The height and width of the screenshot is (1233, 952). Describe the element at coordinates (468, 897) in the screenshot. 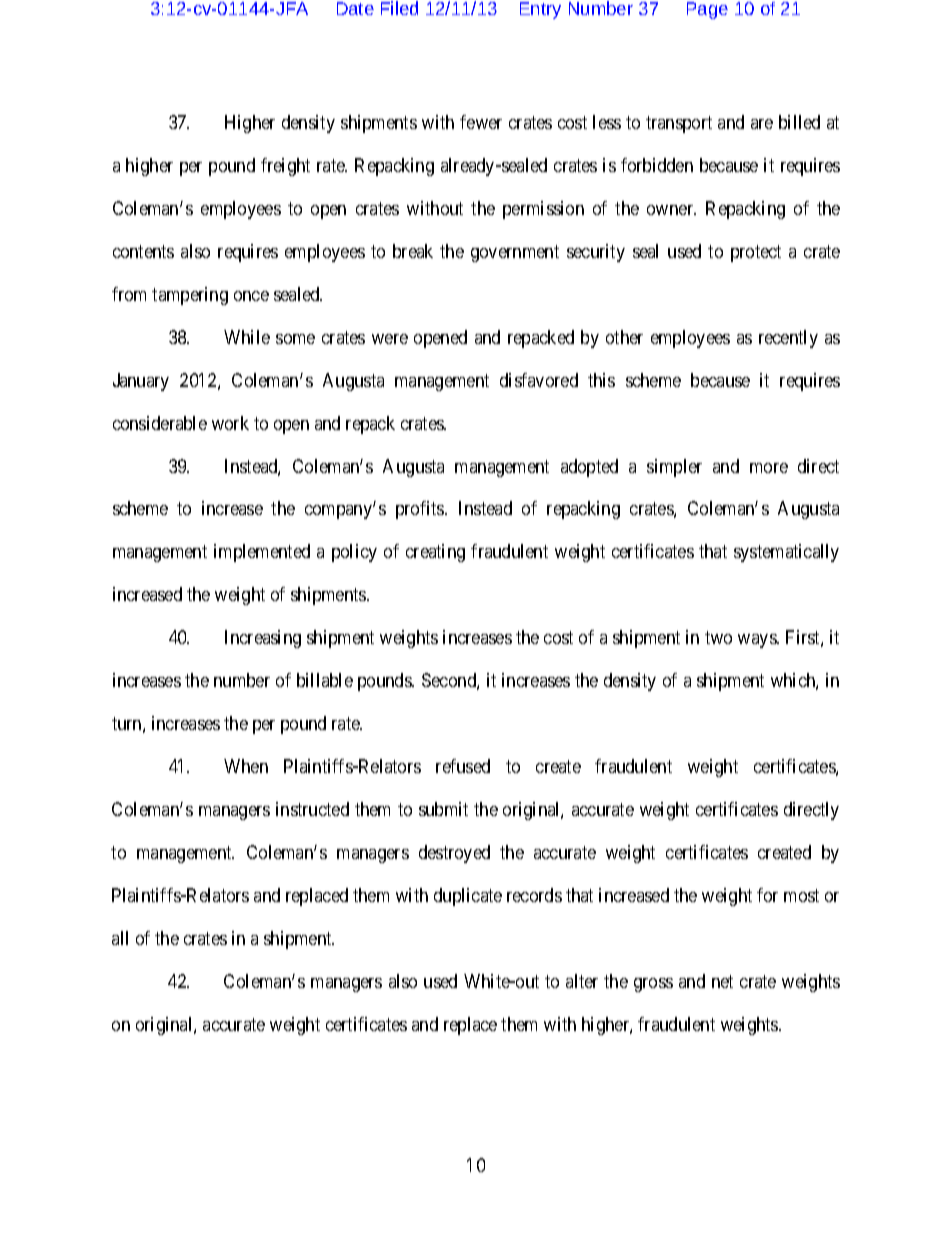

I see `duplicate` at that location.
